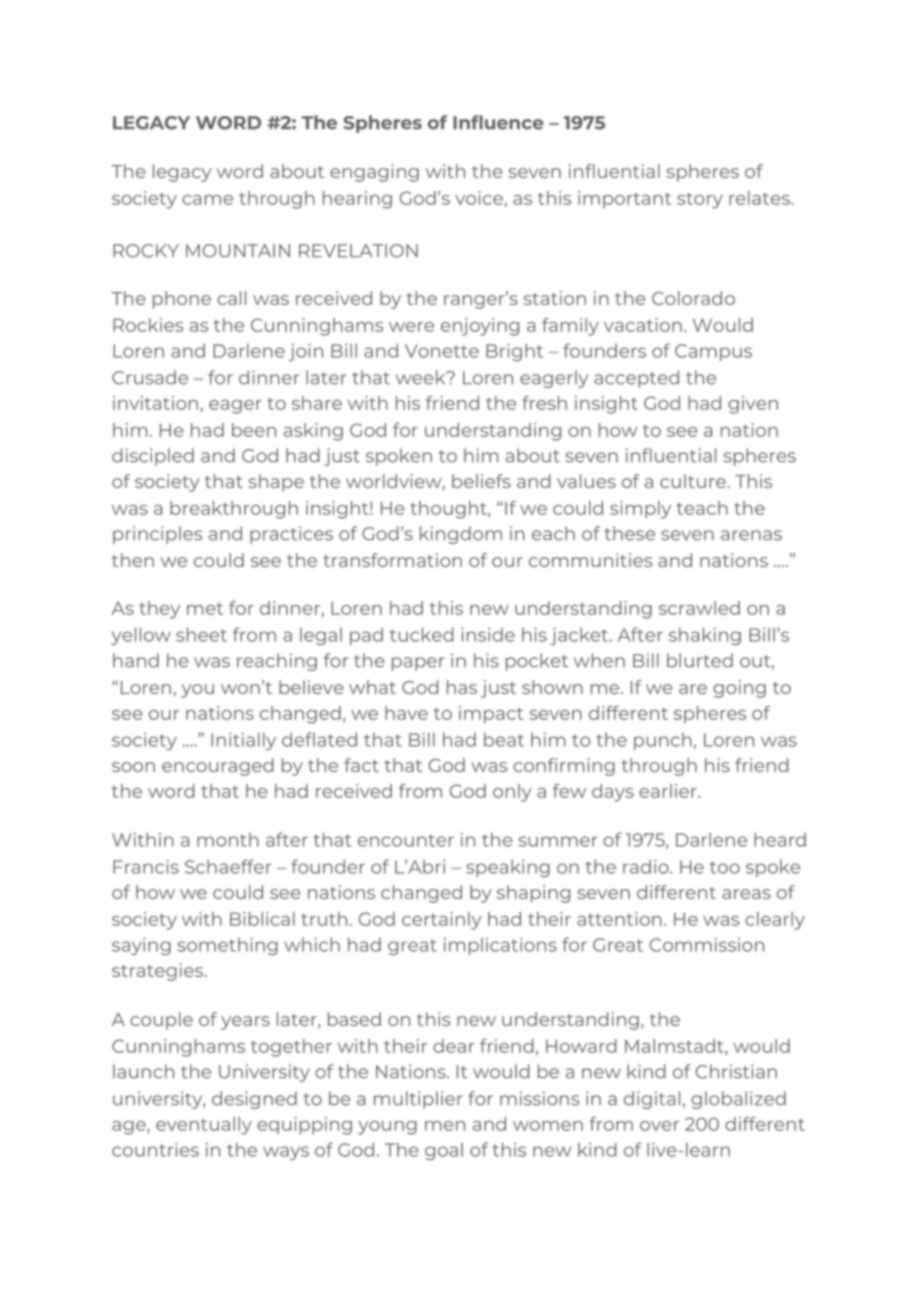 The height and width of the screenshot is (1308, 924). Describe the element at coordinates (228, 866) in the screenshot. I see `Schaeffer` at that location.
